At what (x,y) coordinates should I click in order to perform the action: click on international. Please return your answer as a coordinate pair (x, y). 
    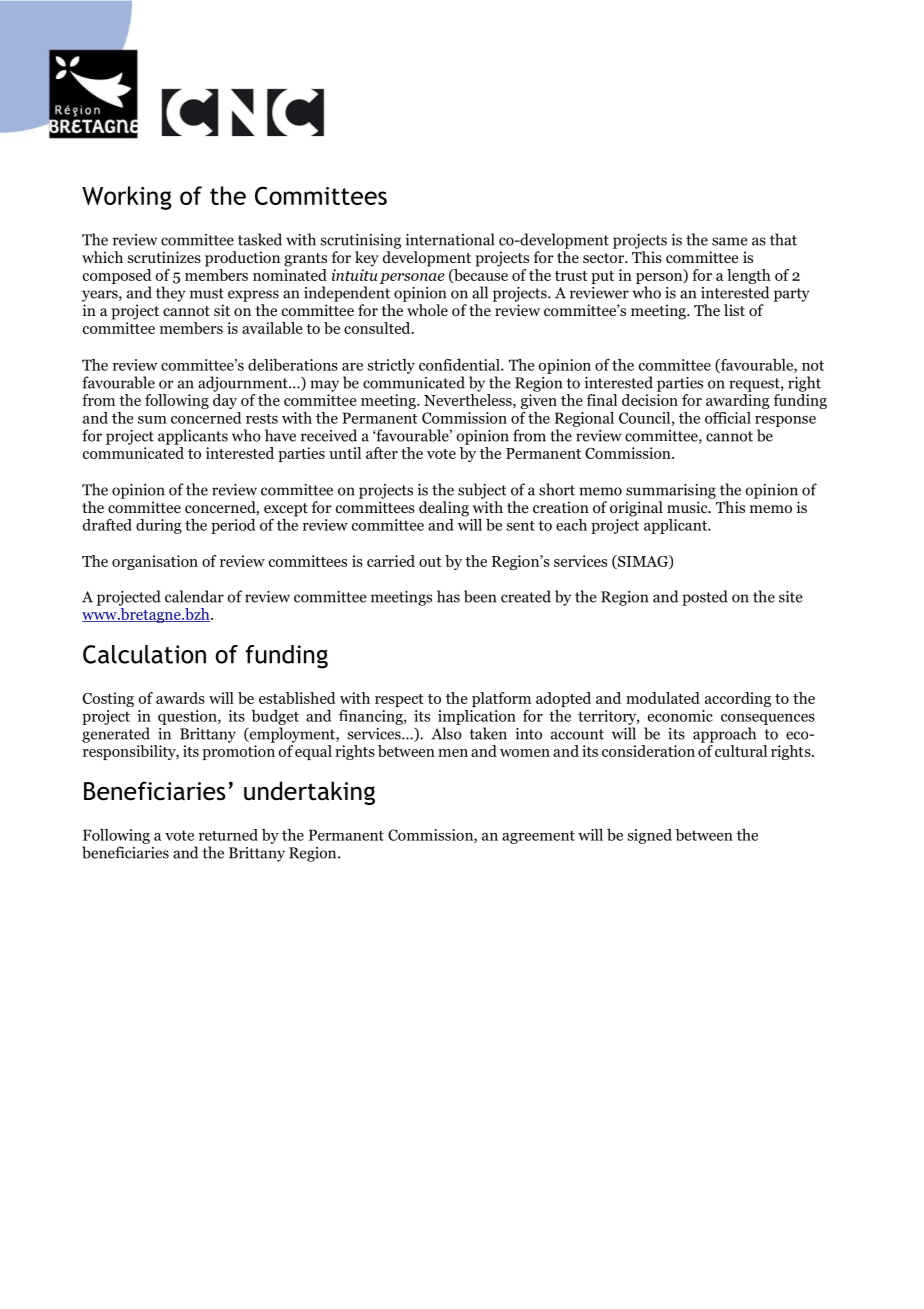
    Looking at the image, I should click on (450, 239).
